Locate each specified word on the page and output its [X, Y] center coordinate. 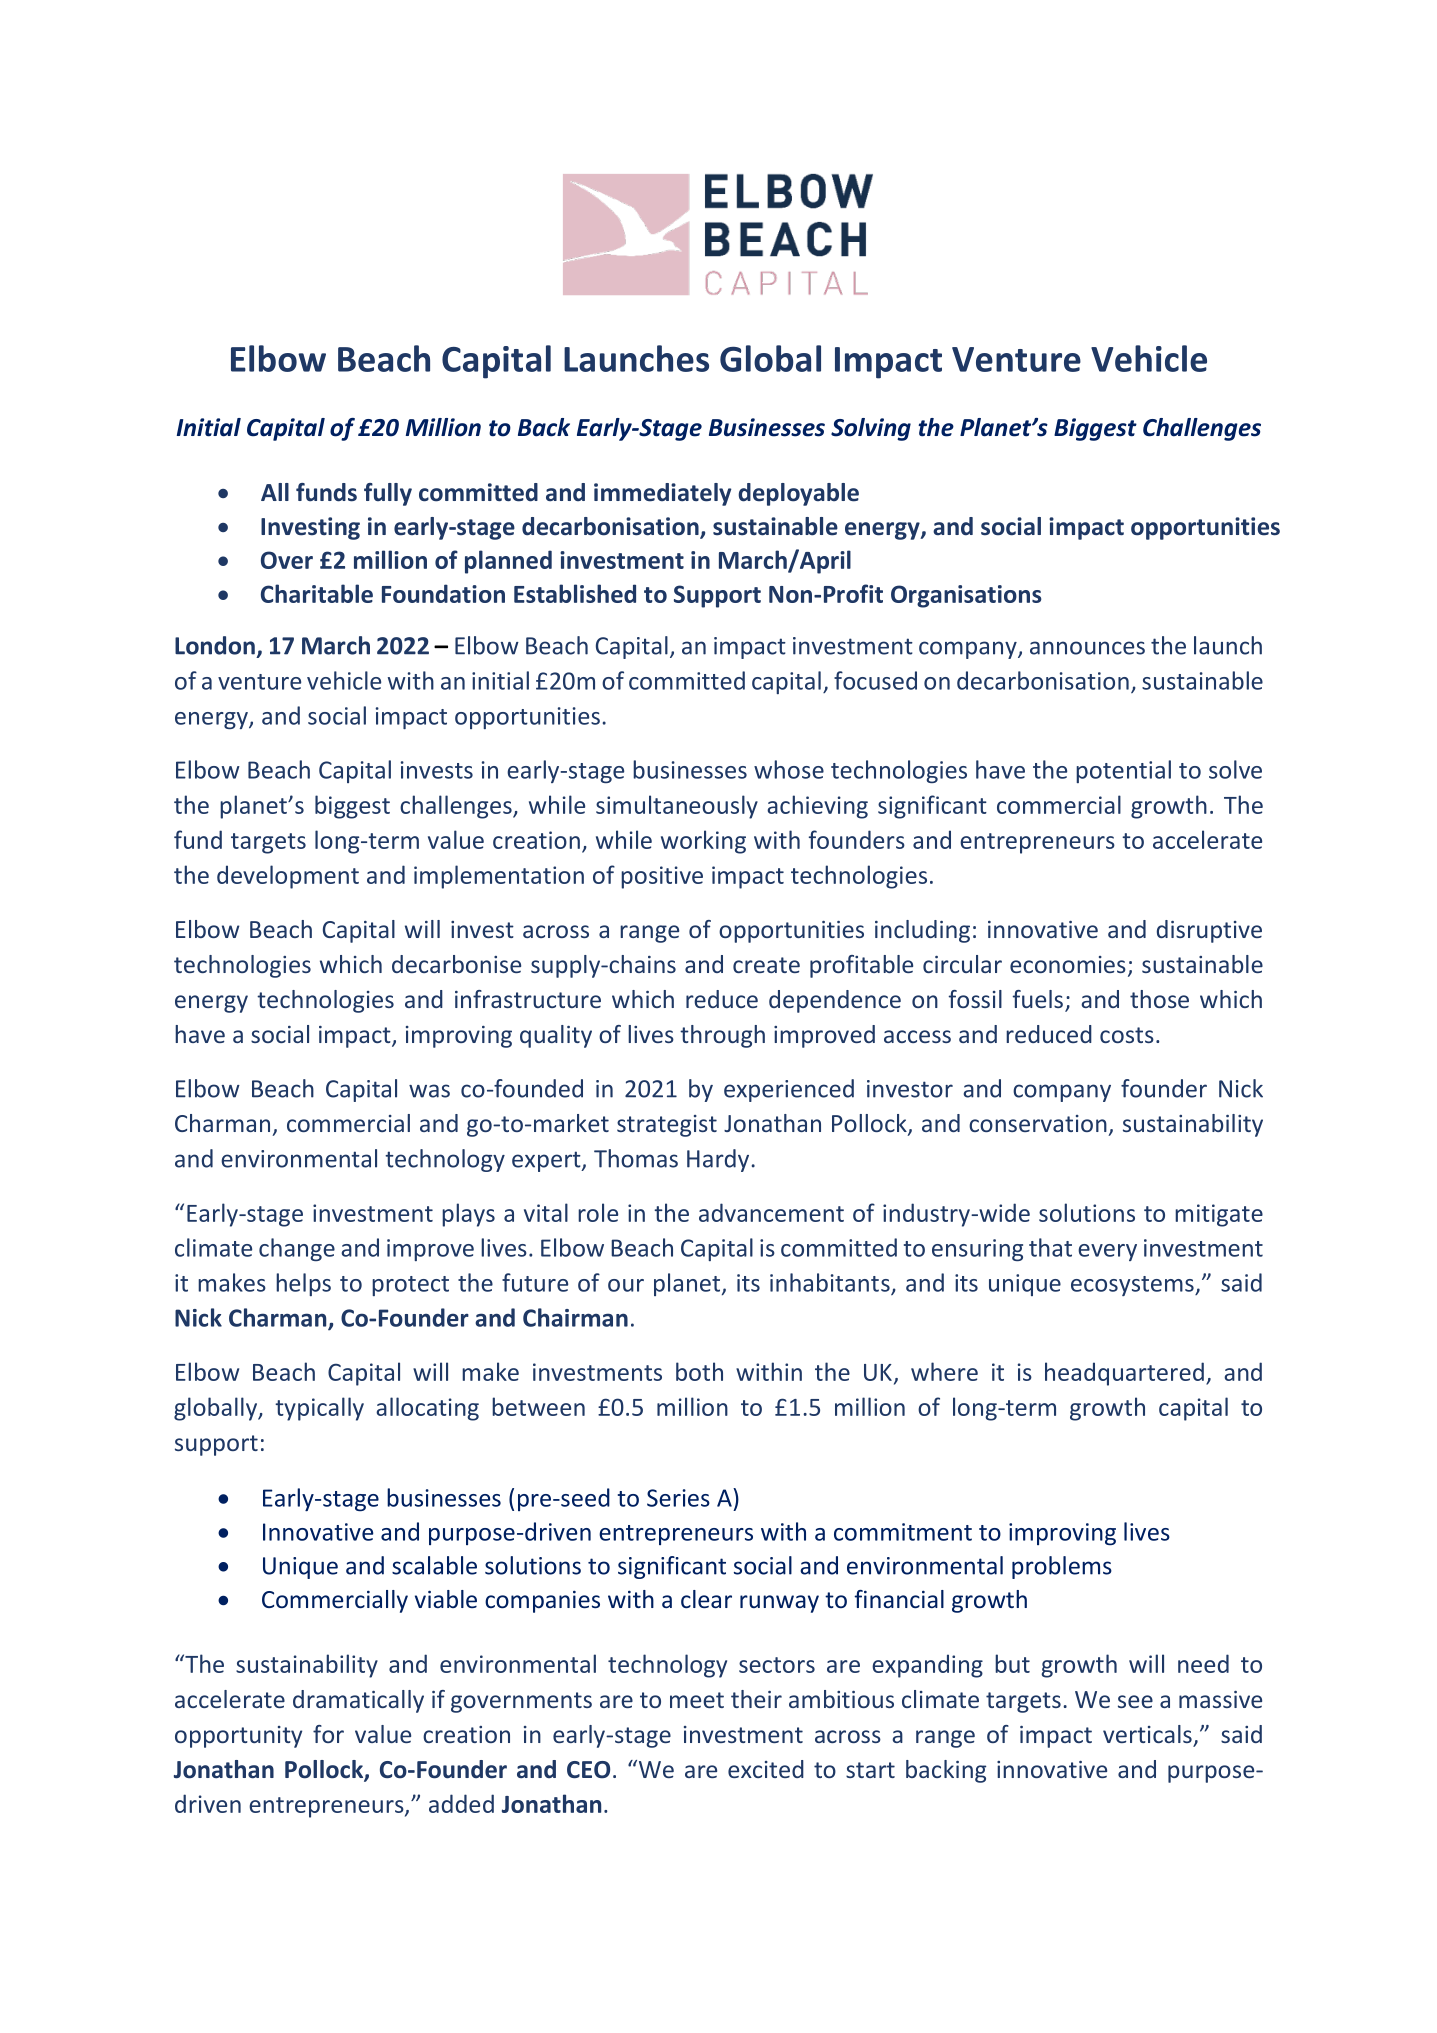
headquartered [1124, 1374]
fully [388, 494]
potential [1123, 771]
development [288, 877]
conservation [1038, 1123]
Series [678, 1498]
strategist [667, 1126]
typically [319, 1409]
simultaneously [677, 807]
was [429, 1091]
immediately [662, 494]
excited [766, 1769]
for [328, 1734]
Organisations [966, 596]
